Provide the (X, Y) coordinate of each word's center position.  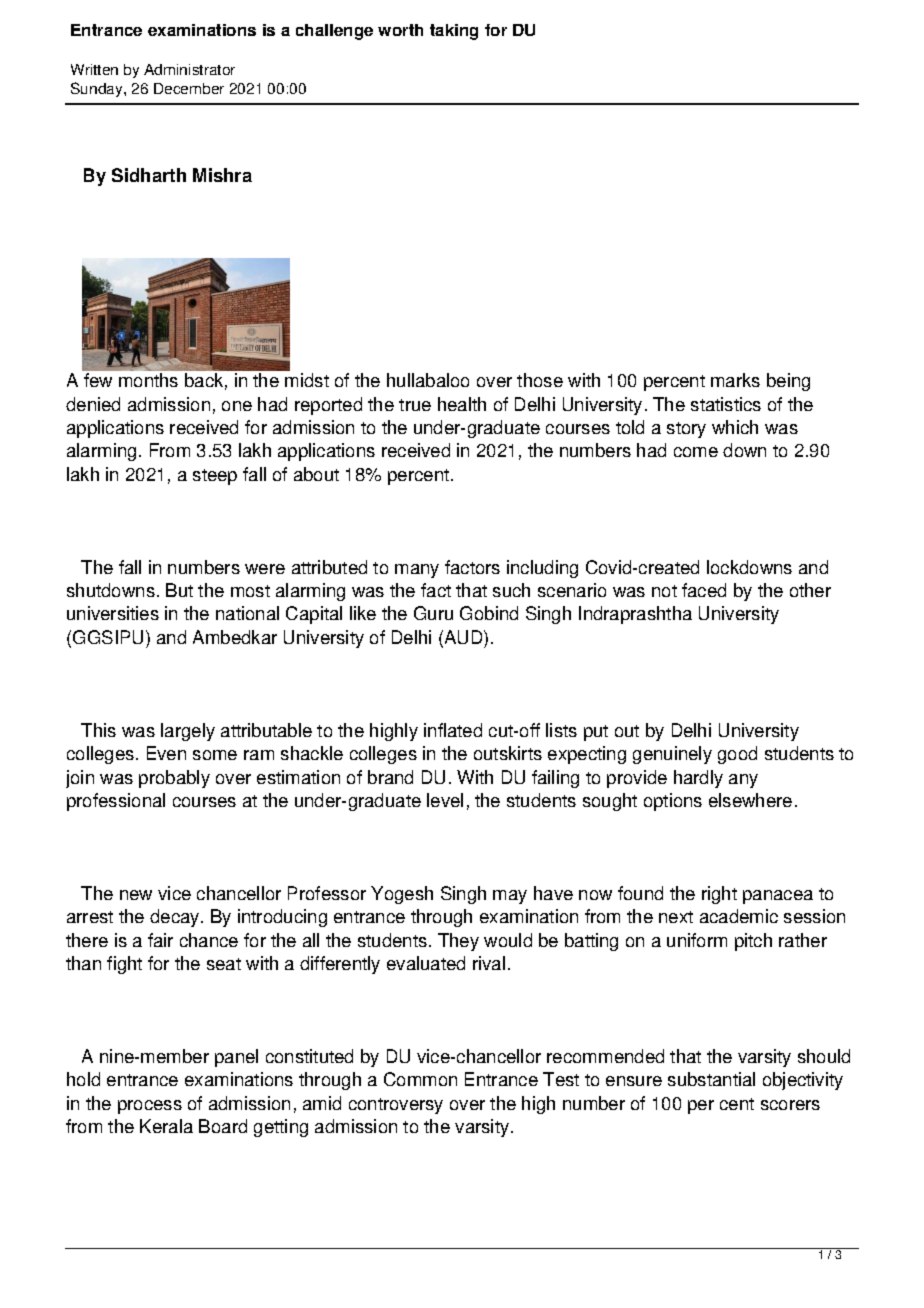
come (696, 452)
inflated (453, 730)
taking (454, 32)
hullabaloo (428, 380)
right (719, 895)
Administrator (189, 69)
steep (215, 477)
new (136, 895)
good (737, 755)
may (510, 897)
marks (735, 380)
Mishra (222, 175)
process (150, 1107)
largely (188, 732)
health (462, 404)
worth (400, 30)
